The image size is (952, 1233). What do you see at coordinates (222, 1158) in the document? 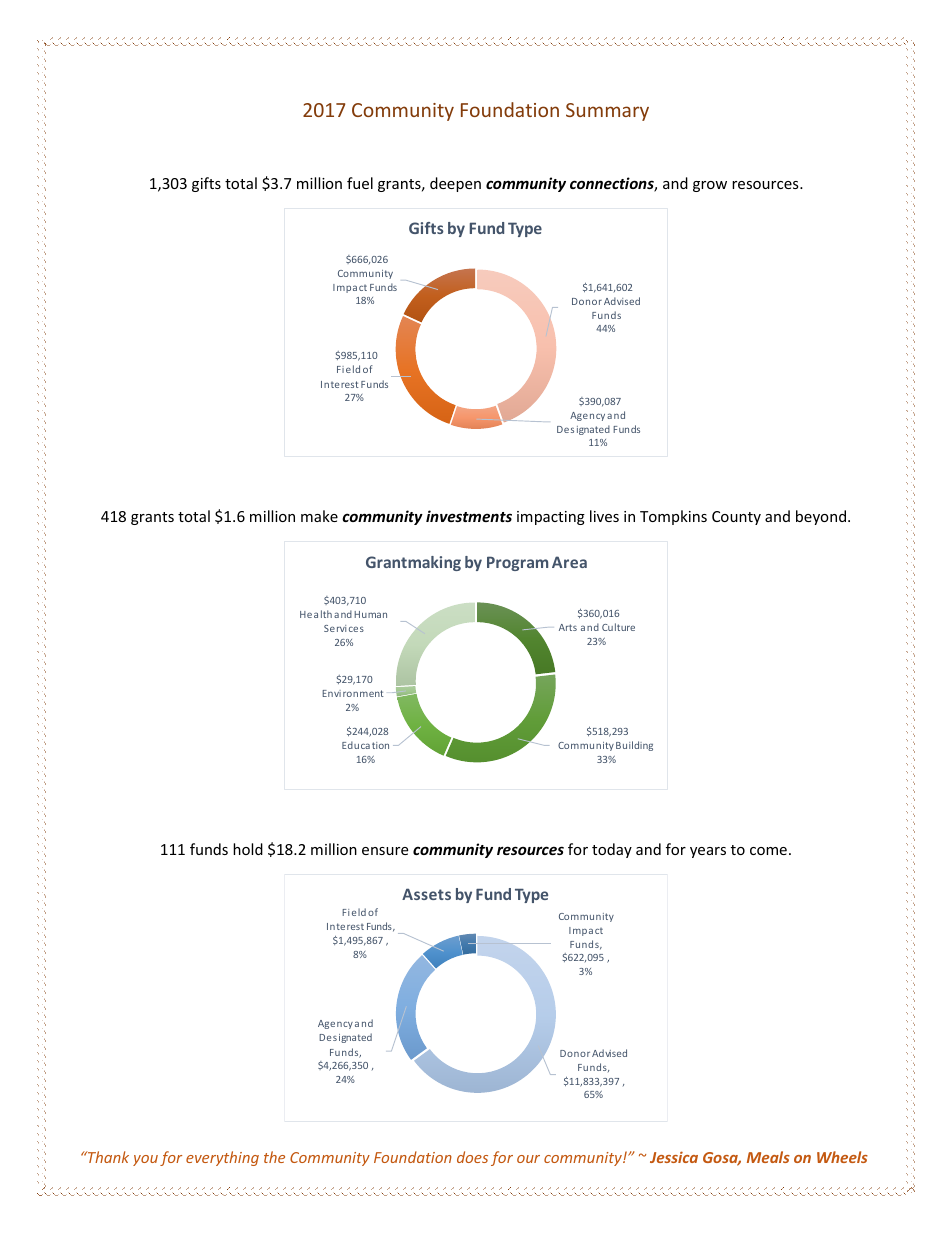
I see `everything` at bounding box center [222, 1158].
